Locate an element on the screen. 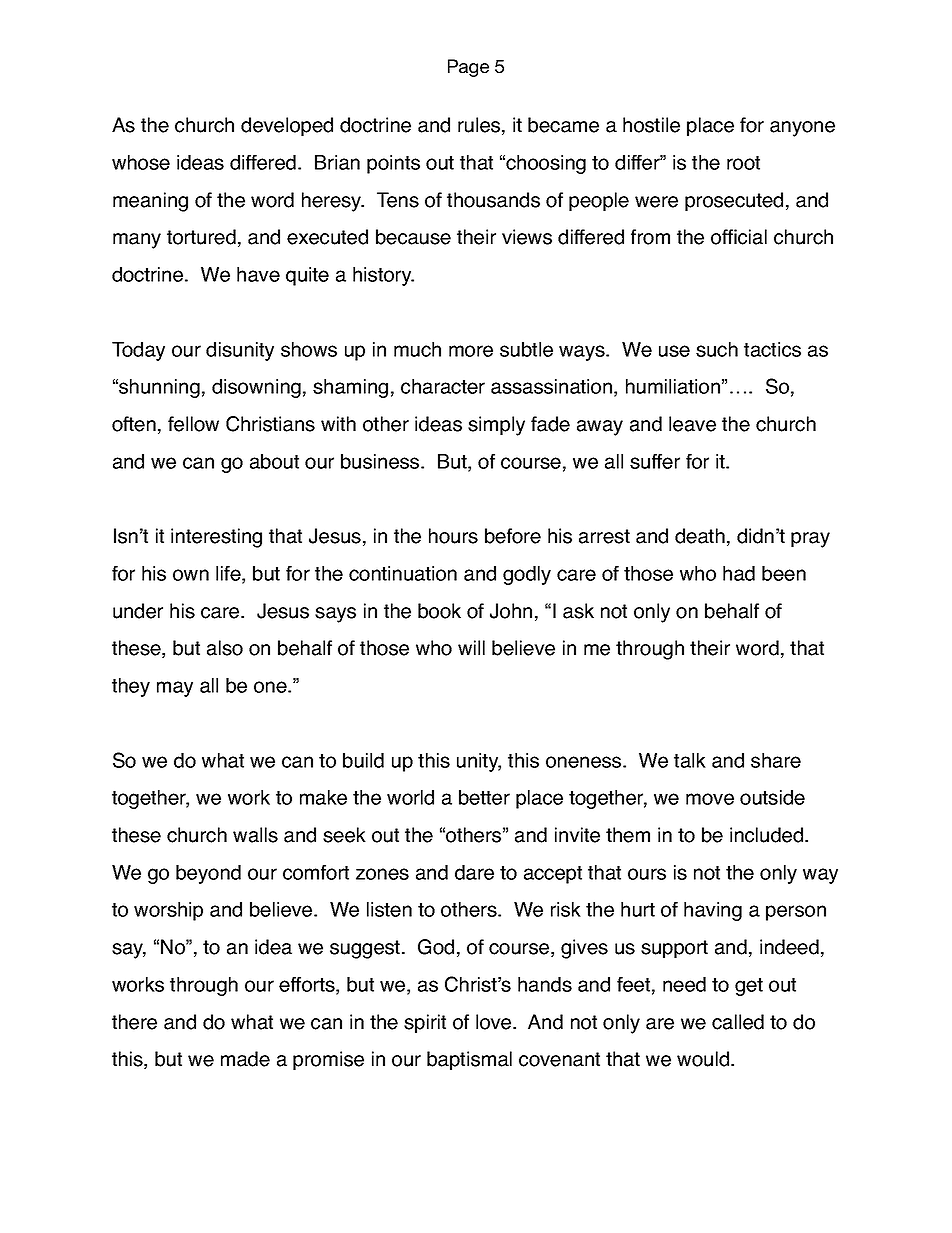  rules is located at coordinates (480, 126).
